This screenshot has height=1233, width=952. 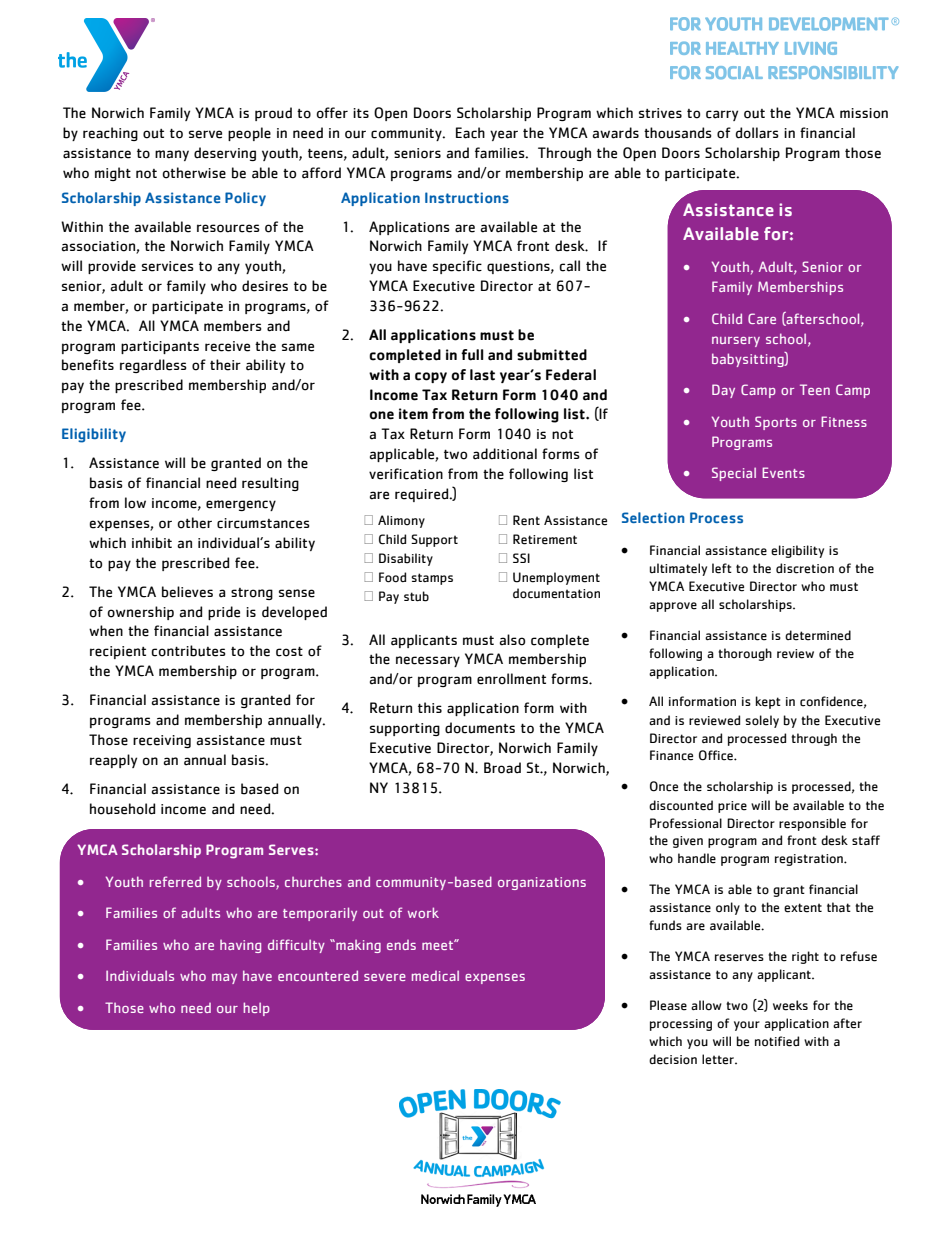 I want to click on medical, so click(x=435, y=975).
